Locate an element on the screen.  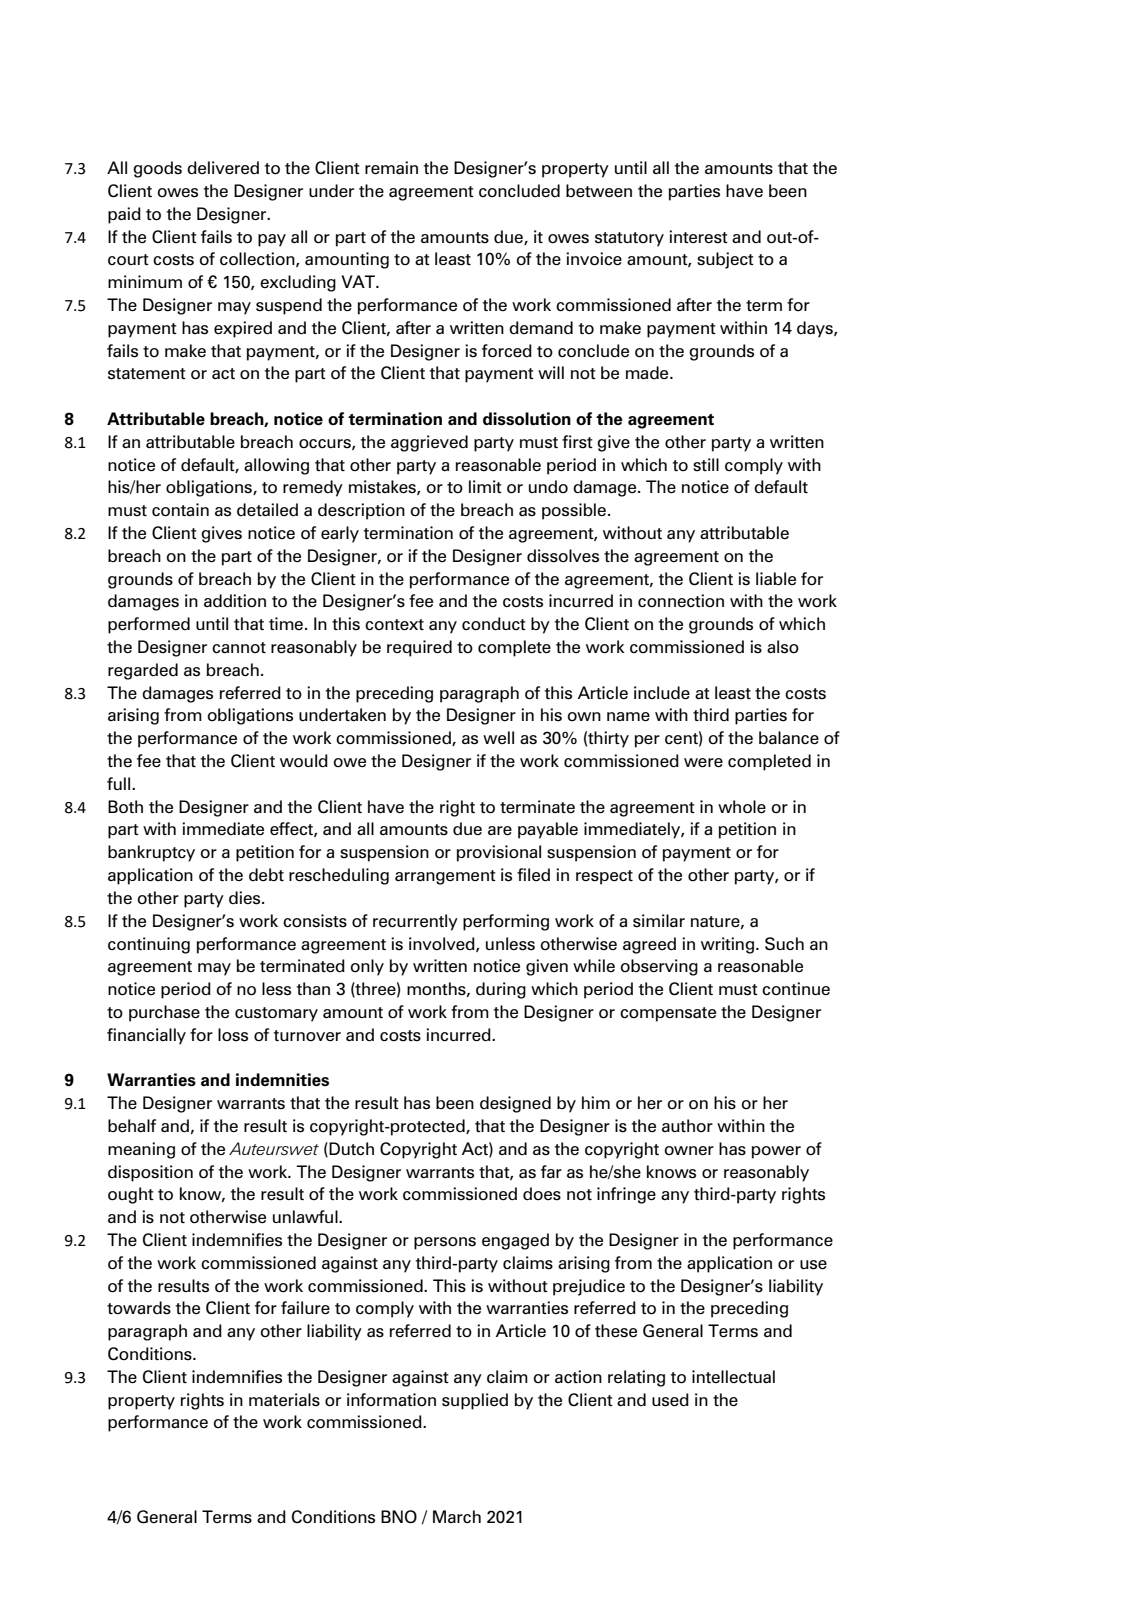
whole is located at coordinates (742, 807).
